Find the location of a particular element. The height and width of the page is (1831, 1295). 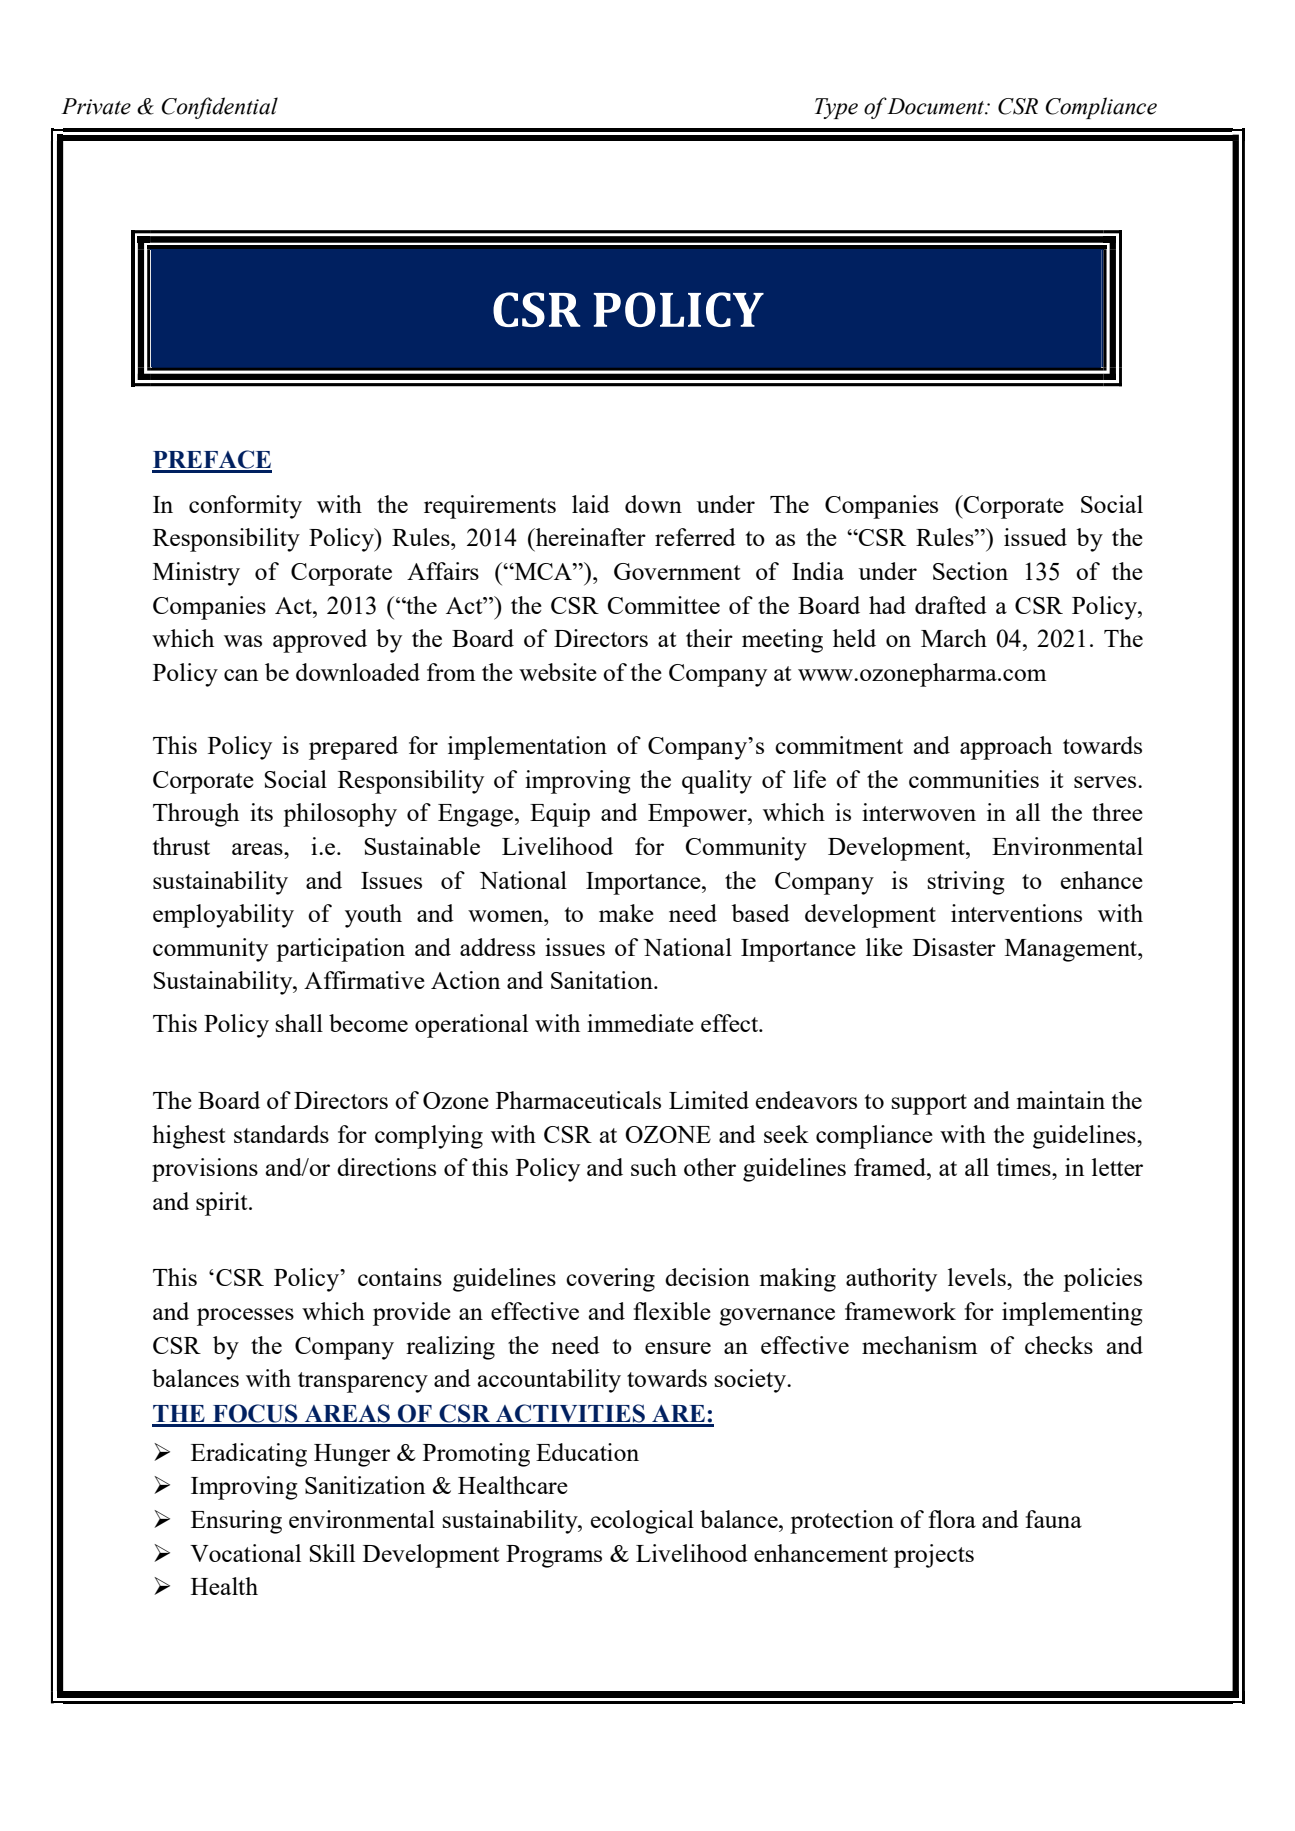

Equip is located at coordinates (560, 815).
